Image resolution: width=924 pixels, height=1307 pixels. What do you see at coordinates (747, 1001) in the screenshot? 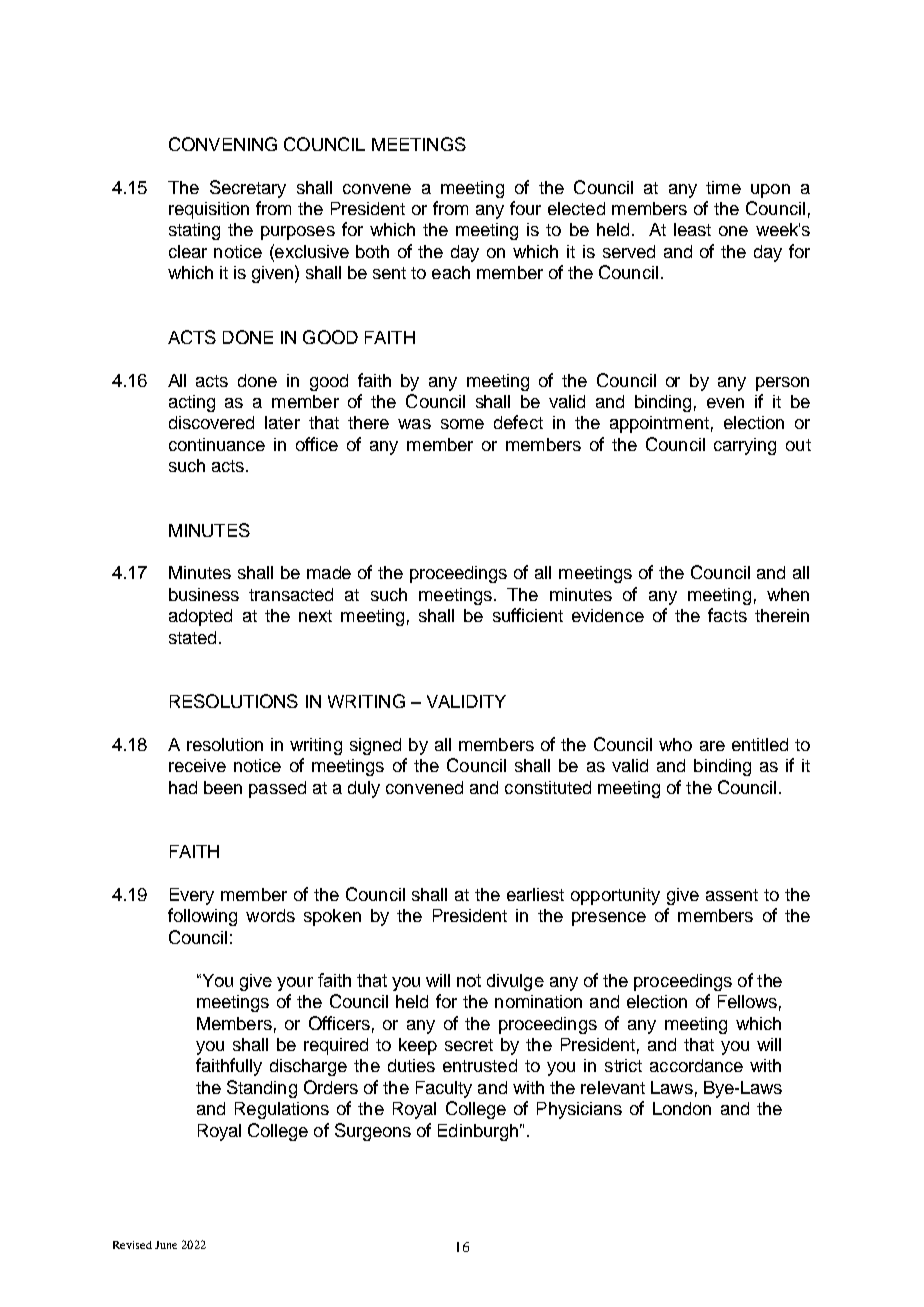
I see `Fellows` at bounding box center [747, 1001].
